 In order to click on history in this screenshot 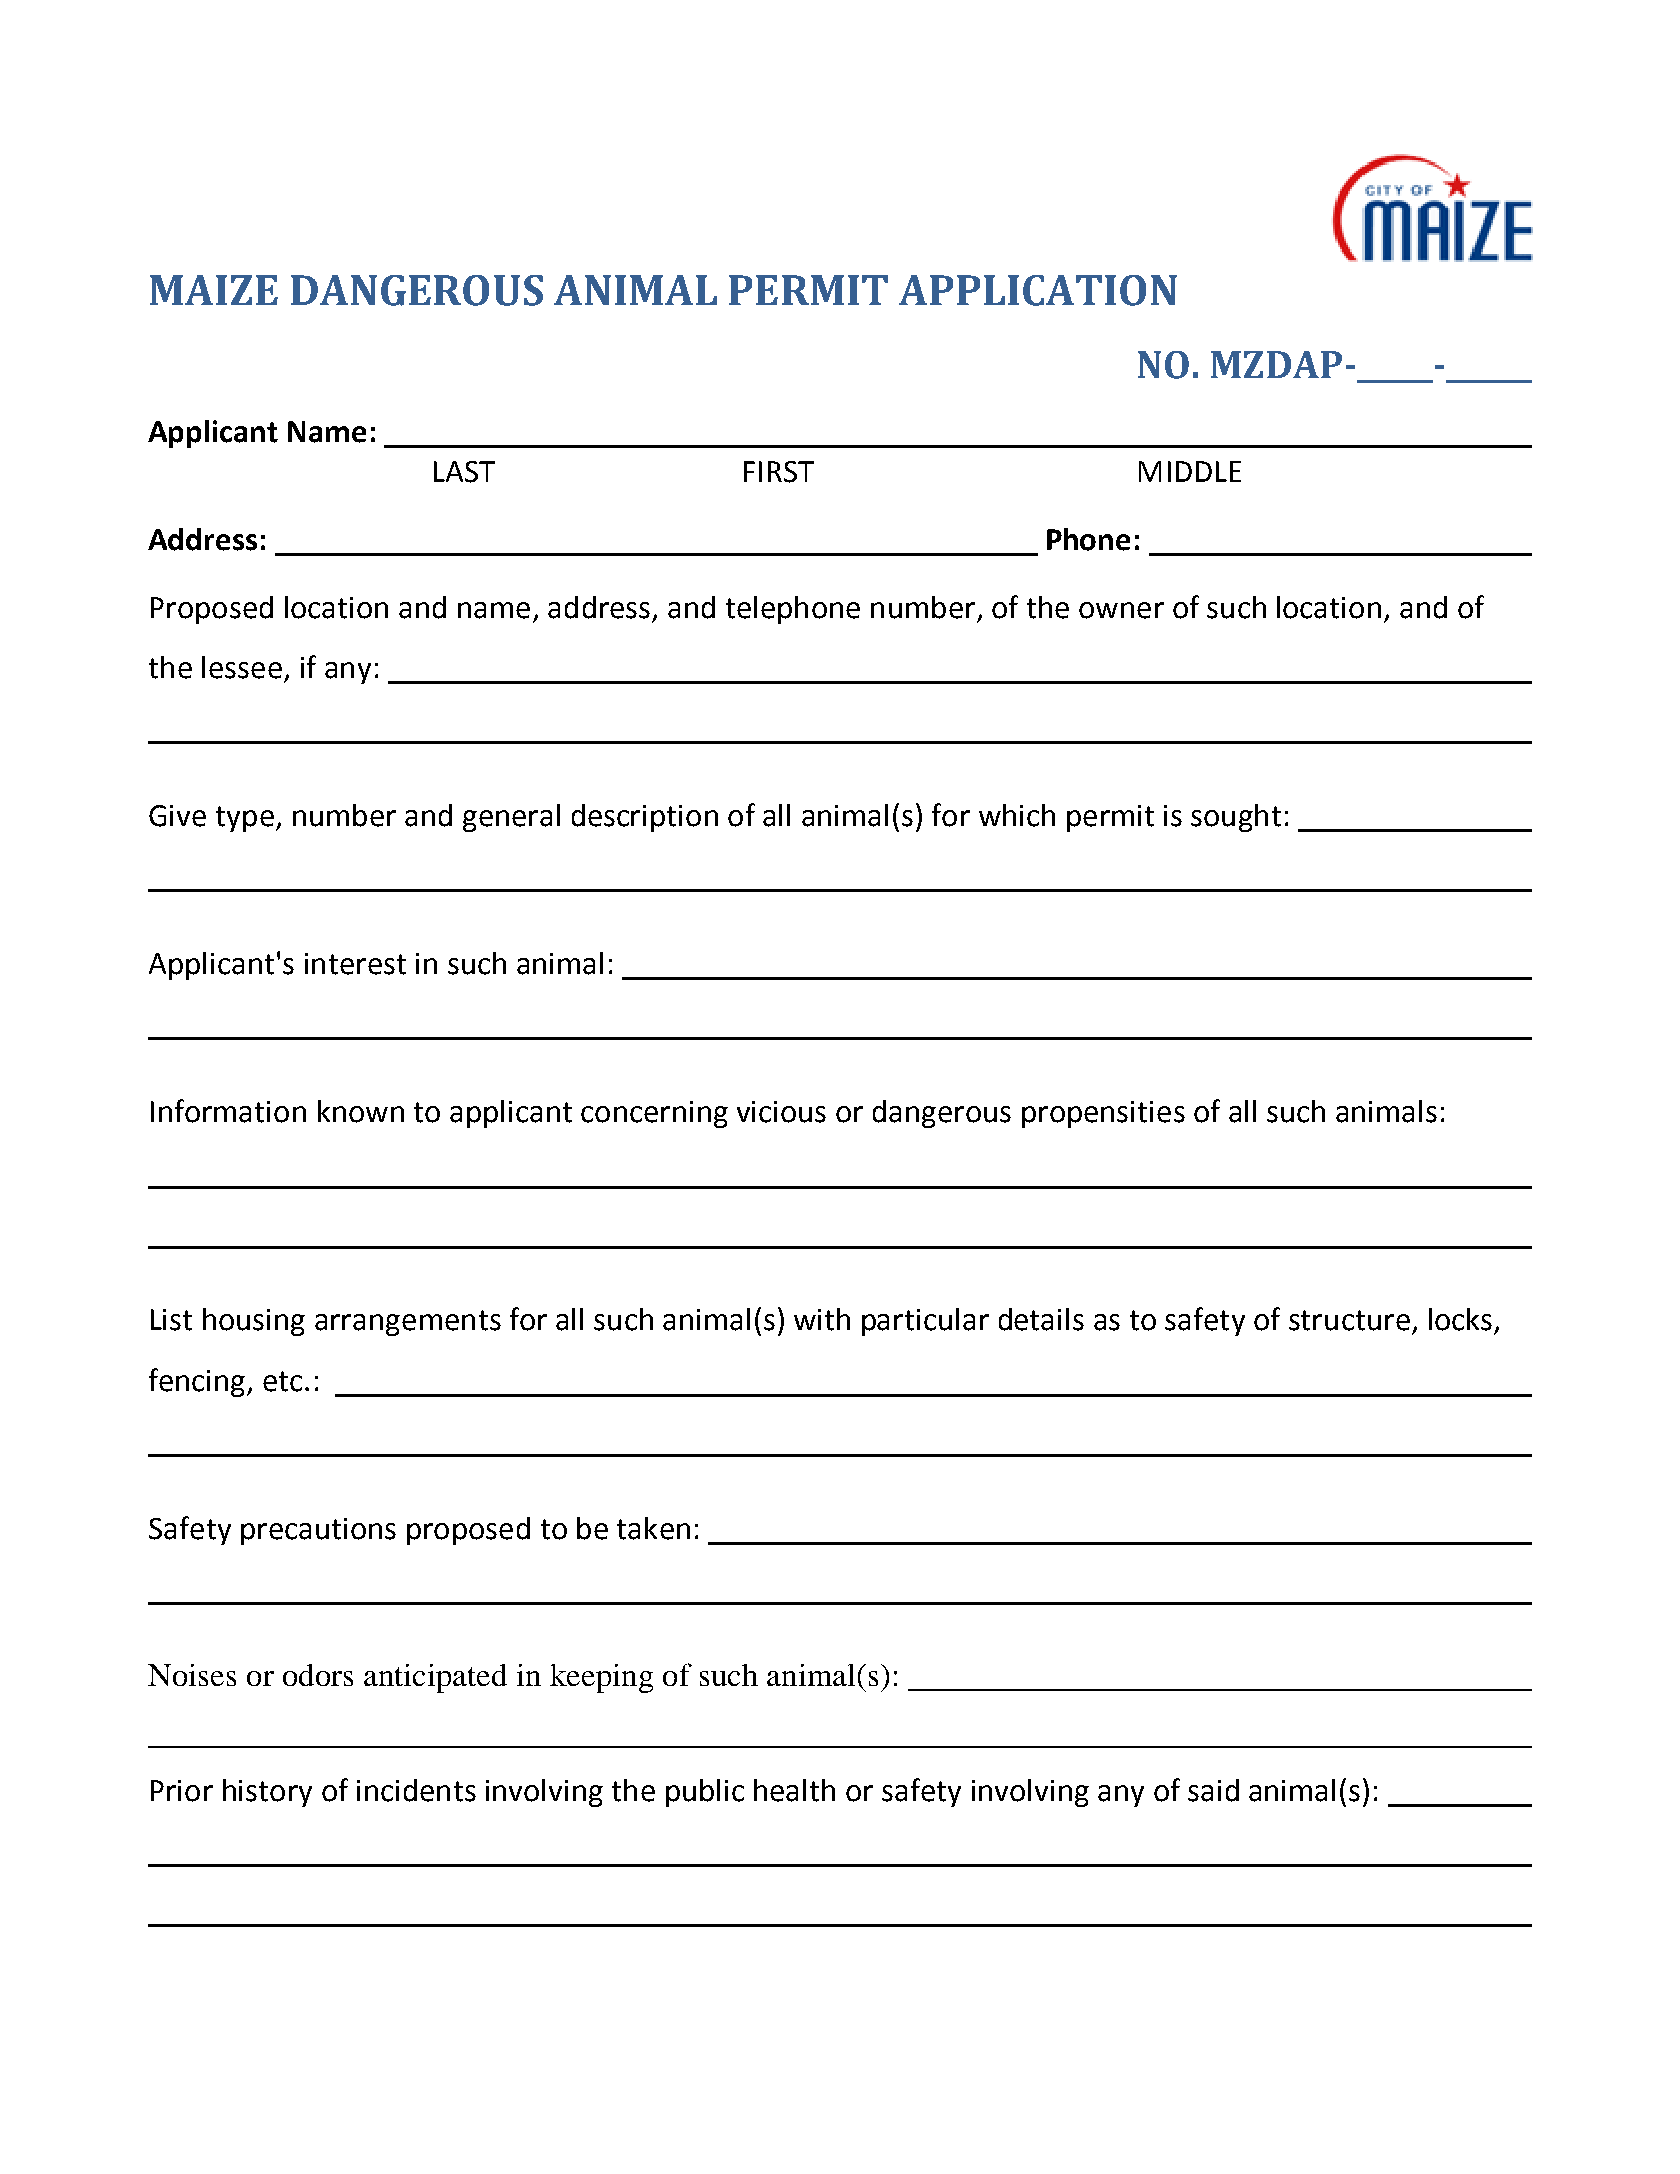, I will do `click(267, 1793)`.
